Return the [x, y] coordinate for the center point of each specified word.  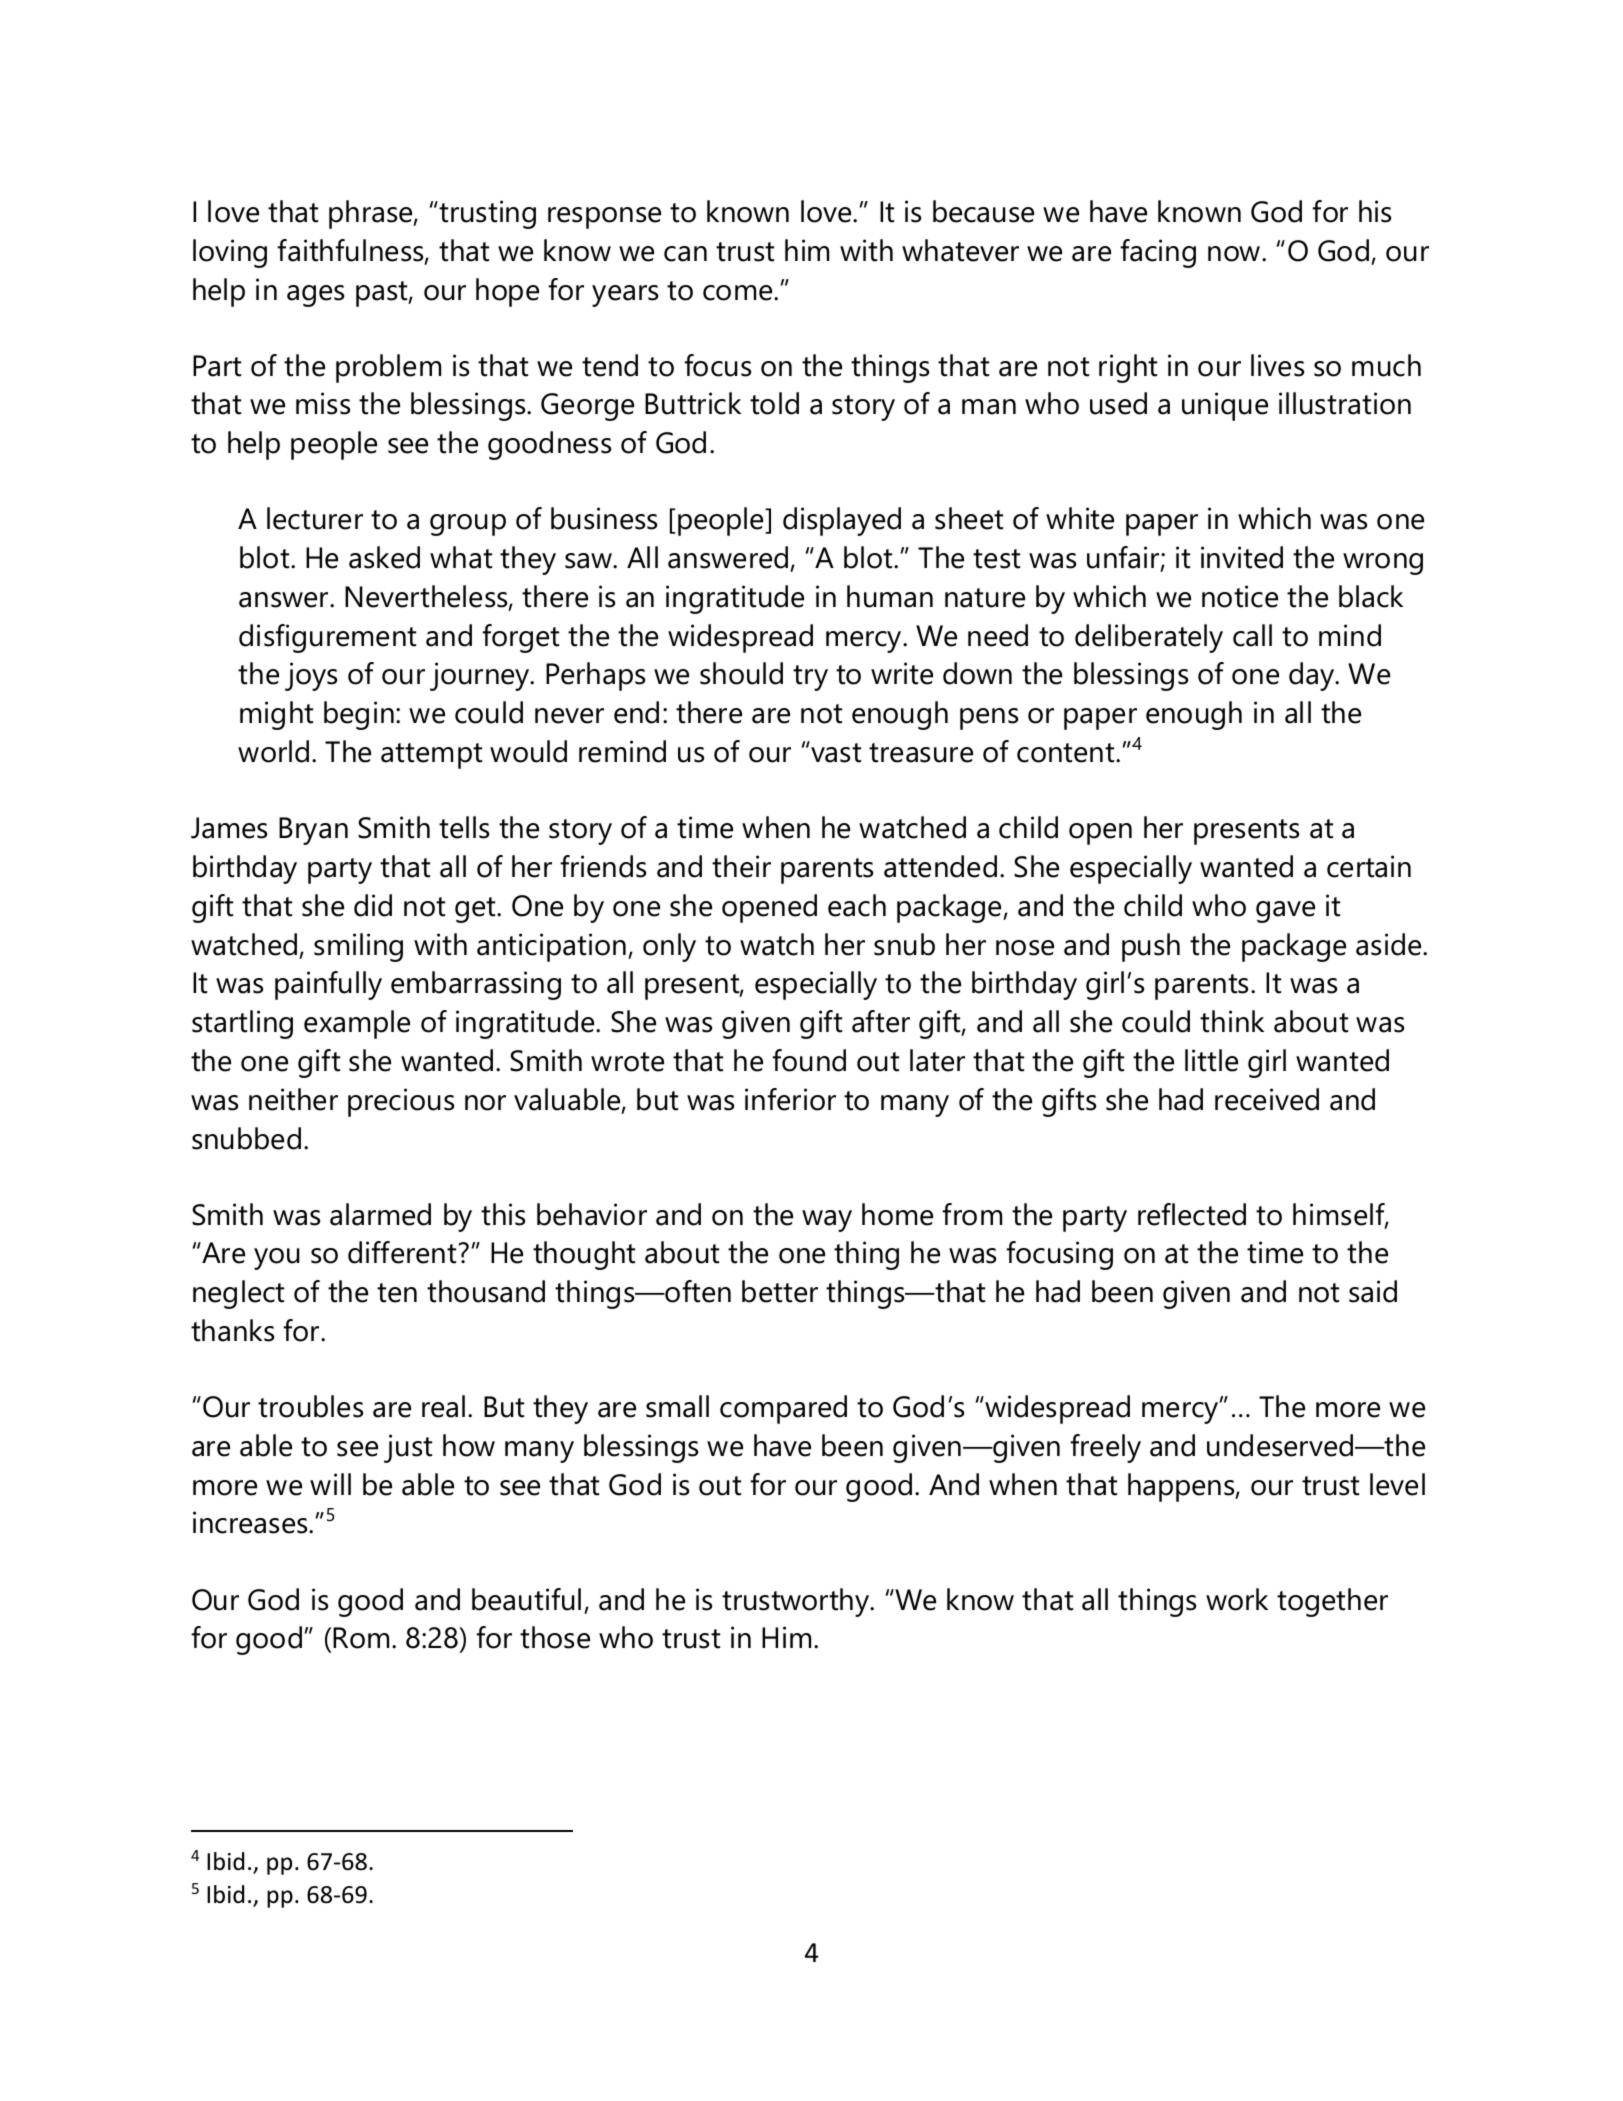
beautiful [526, 1599]
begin [359, 715]
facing [1158, 253]
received [1267, 1099]
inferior [790, 1099]
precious [401, 1102]
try [810, 678]
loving [230, 253]
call [1252, 635]
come [739, 293]
